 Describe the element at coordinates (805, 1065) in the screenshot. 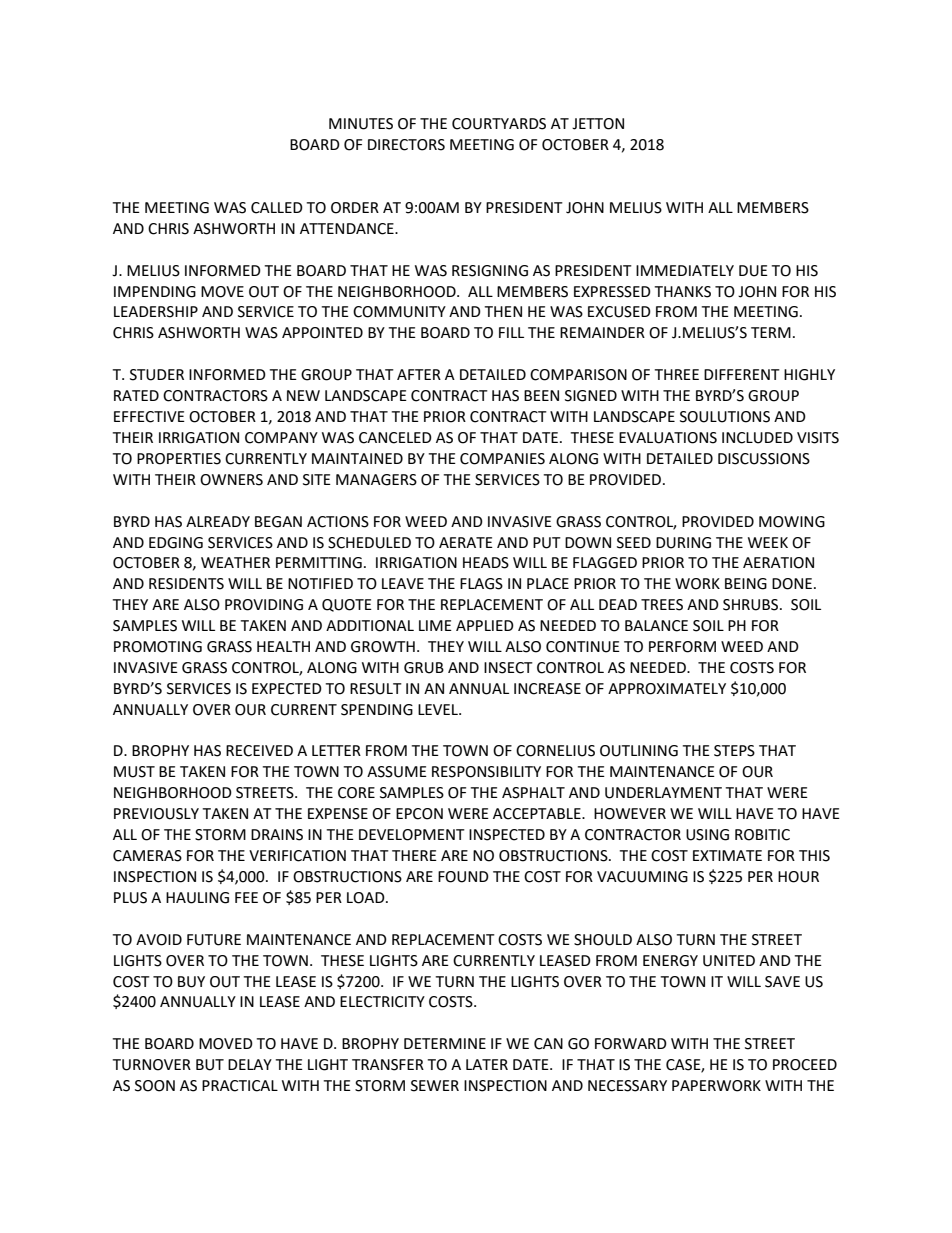

I see `PROCEED` at that location.
